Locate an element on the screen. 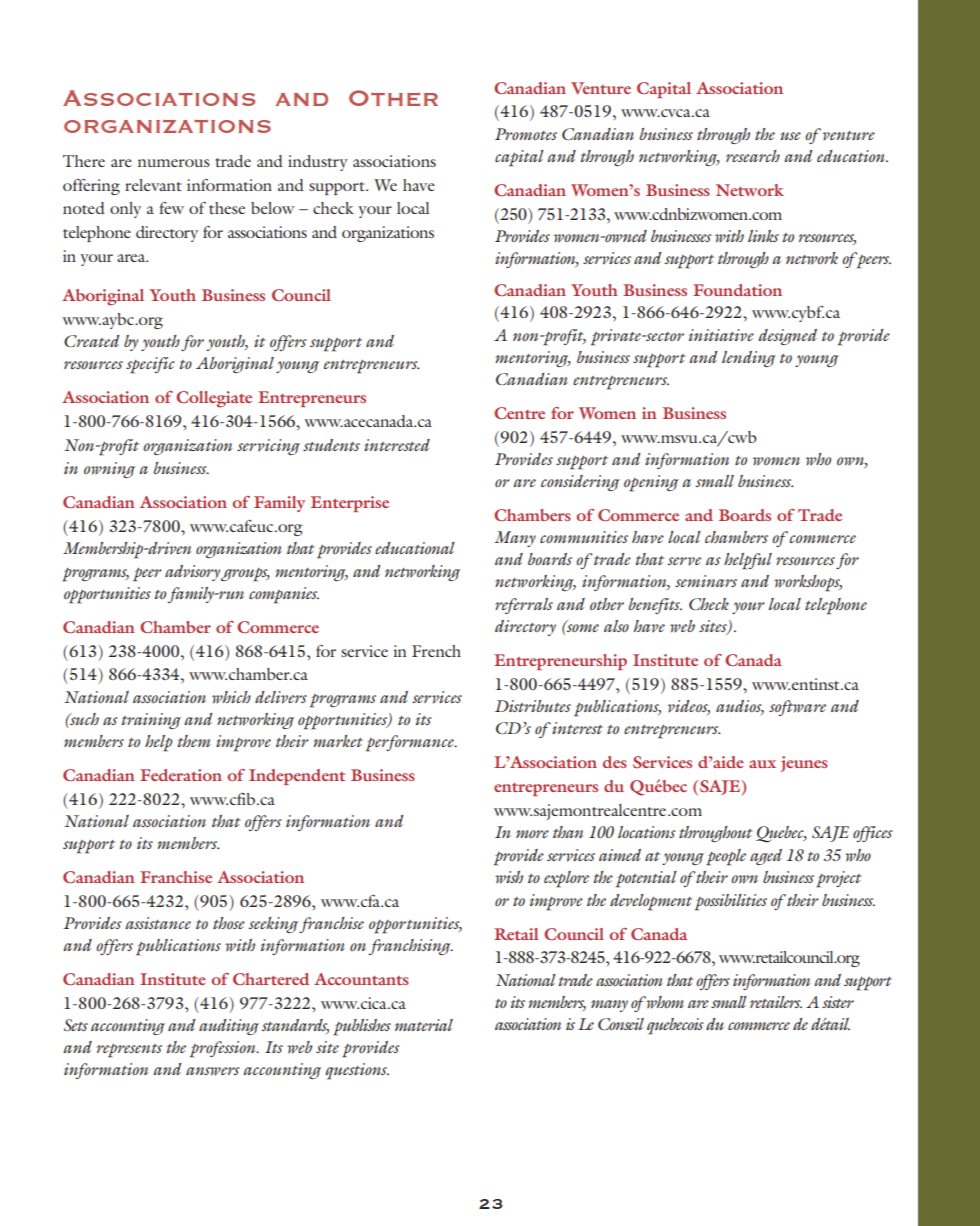  aged is located at coordinates (766, 857).
